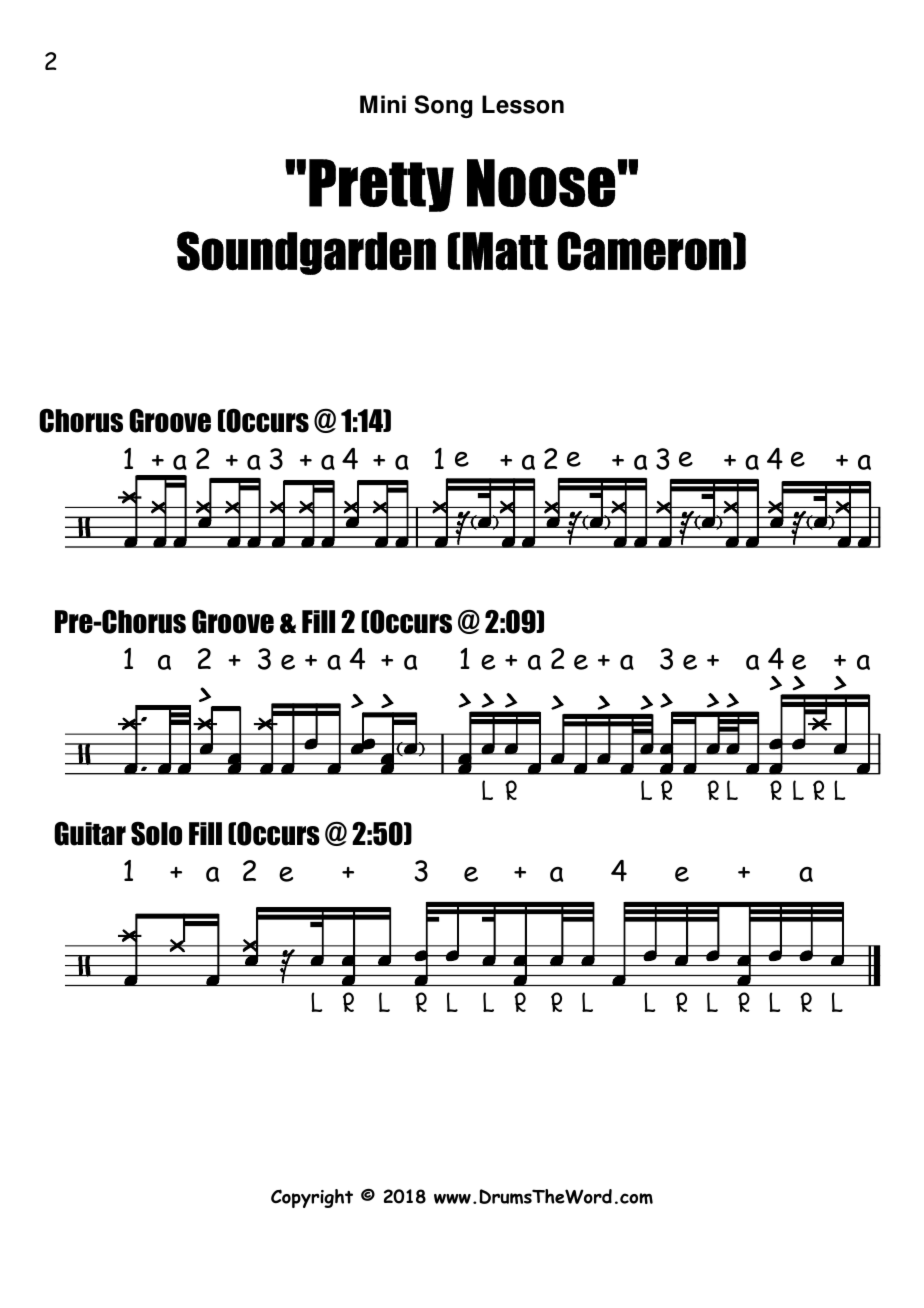 This screenshot has width=924, height=1308. What do you see at coordinates (541, 183) in the screenshot?
I see `Noose` at bounding box center [541, 183].
